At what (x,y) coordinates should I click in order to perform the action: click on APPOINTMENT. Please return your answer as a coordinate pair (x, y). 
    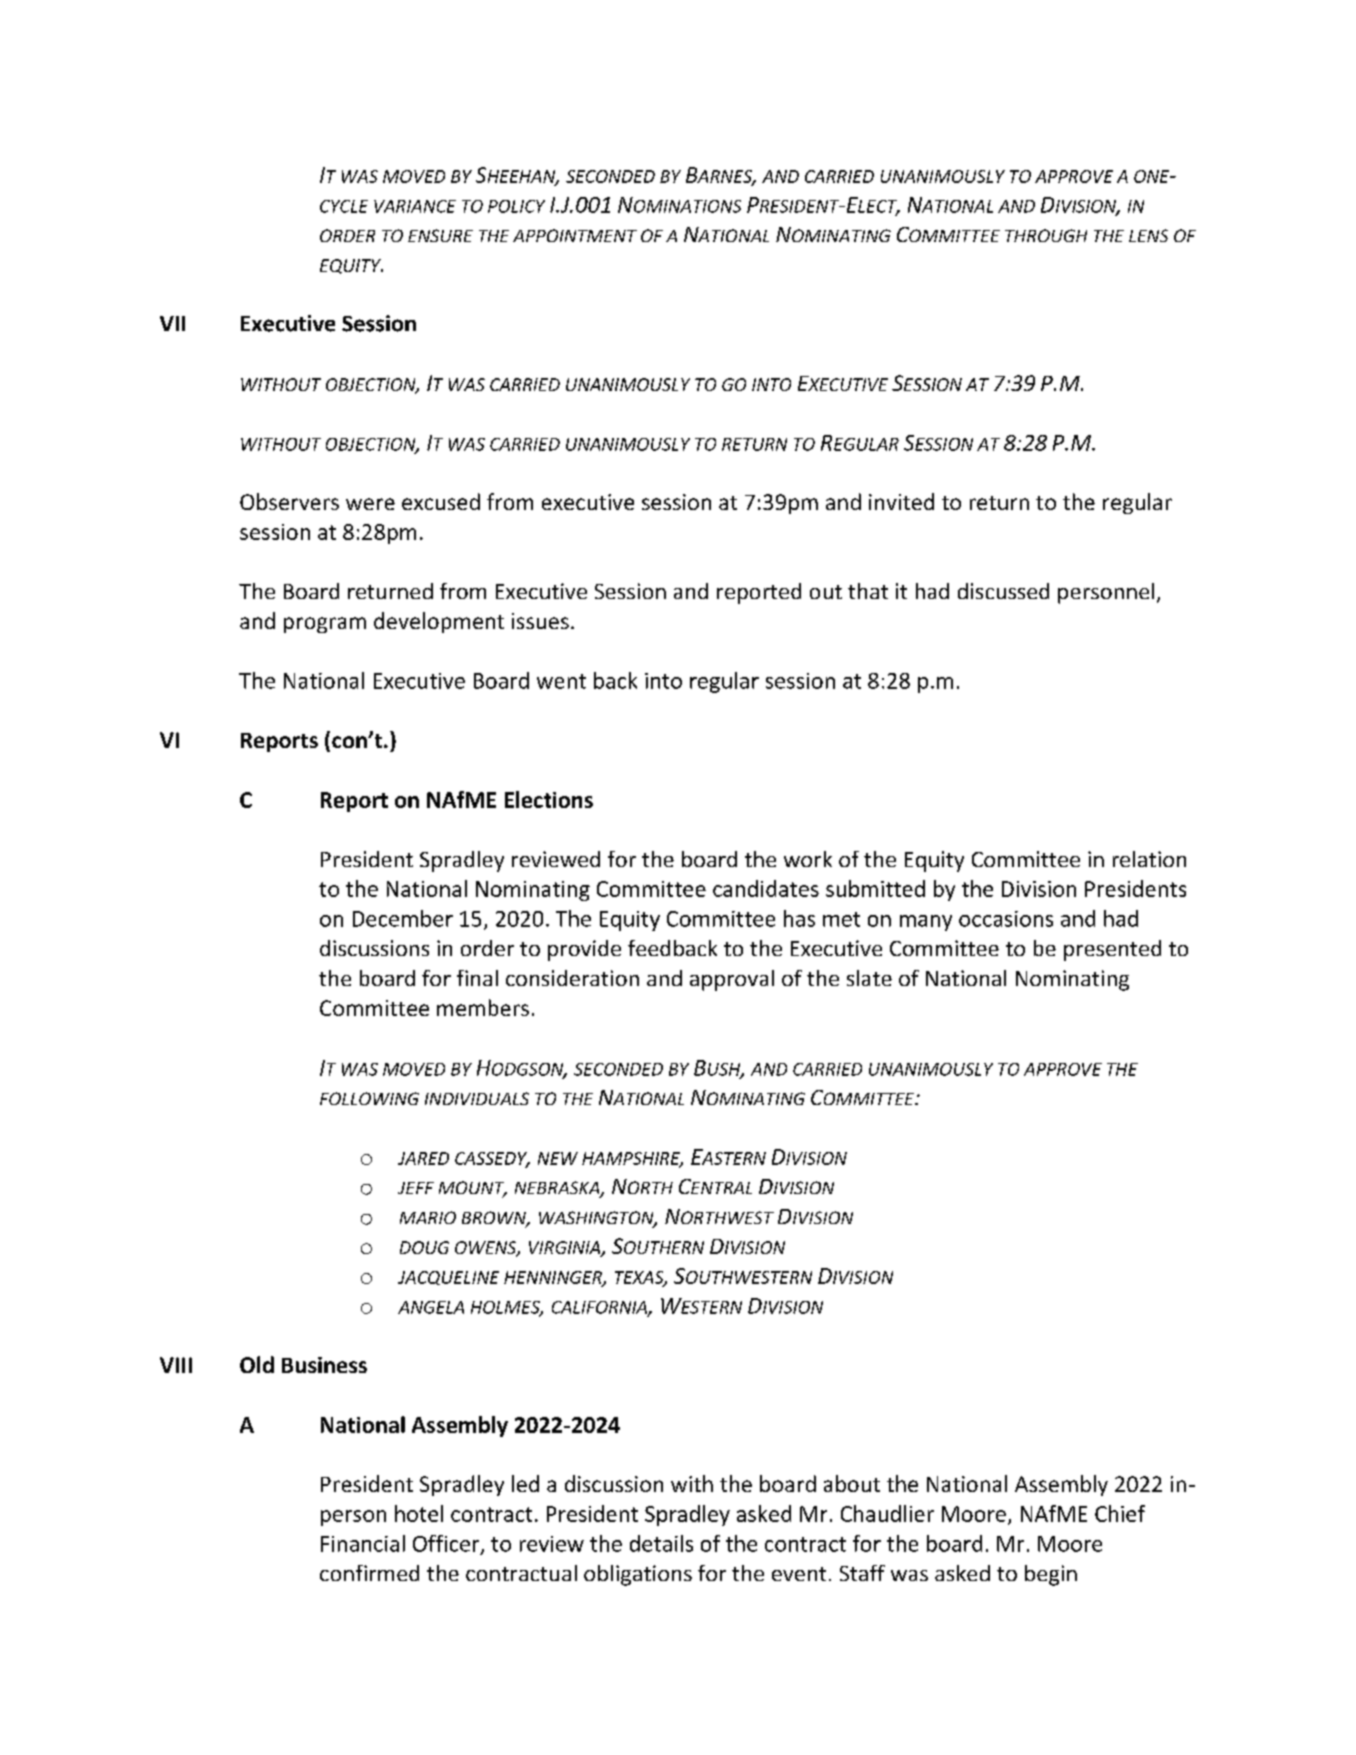
    Looking at the image, I should click on (575, 235).
